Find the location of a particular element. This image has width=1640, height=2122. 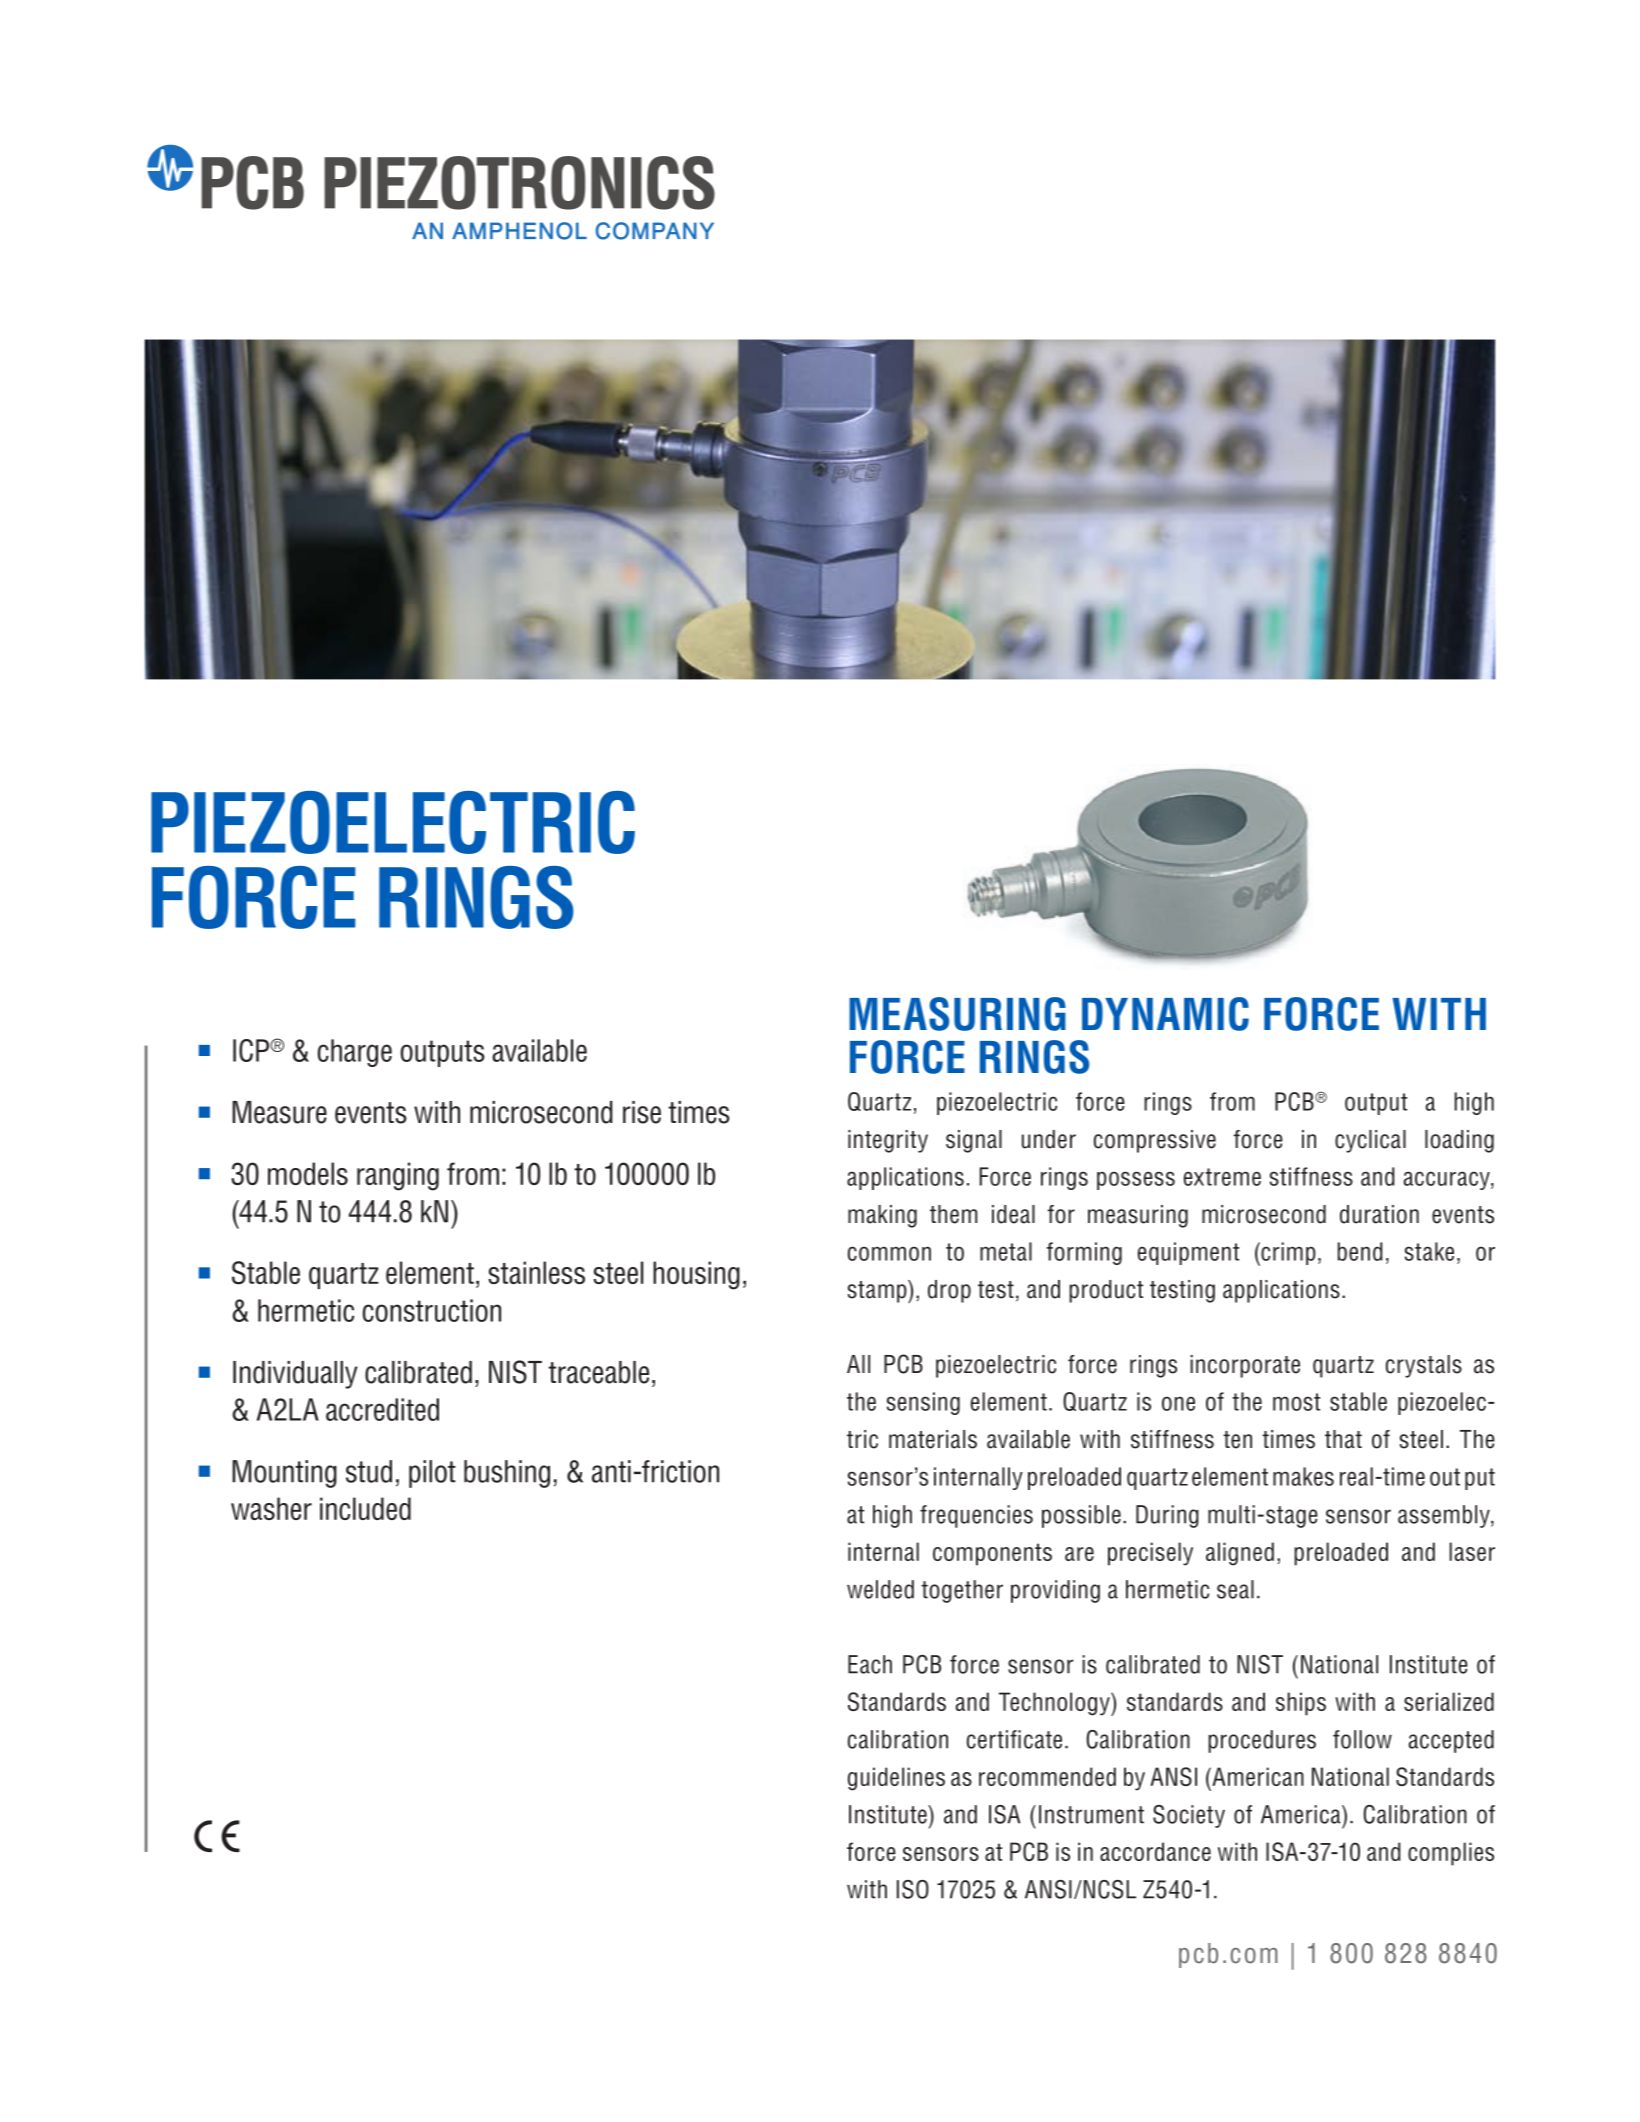

complies is located at coordinates (1451, 1854).
